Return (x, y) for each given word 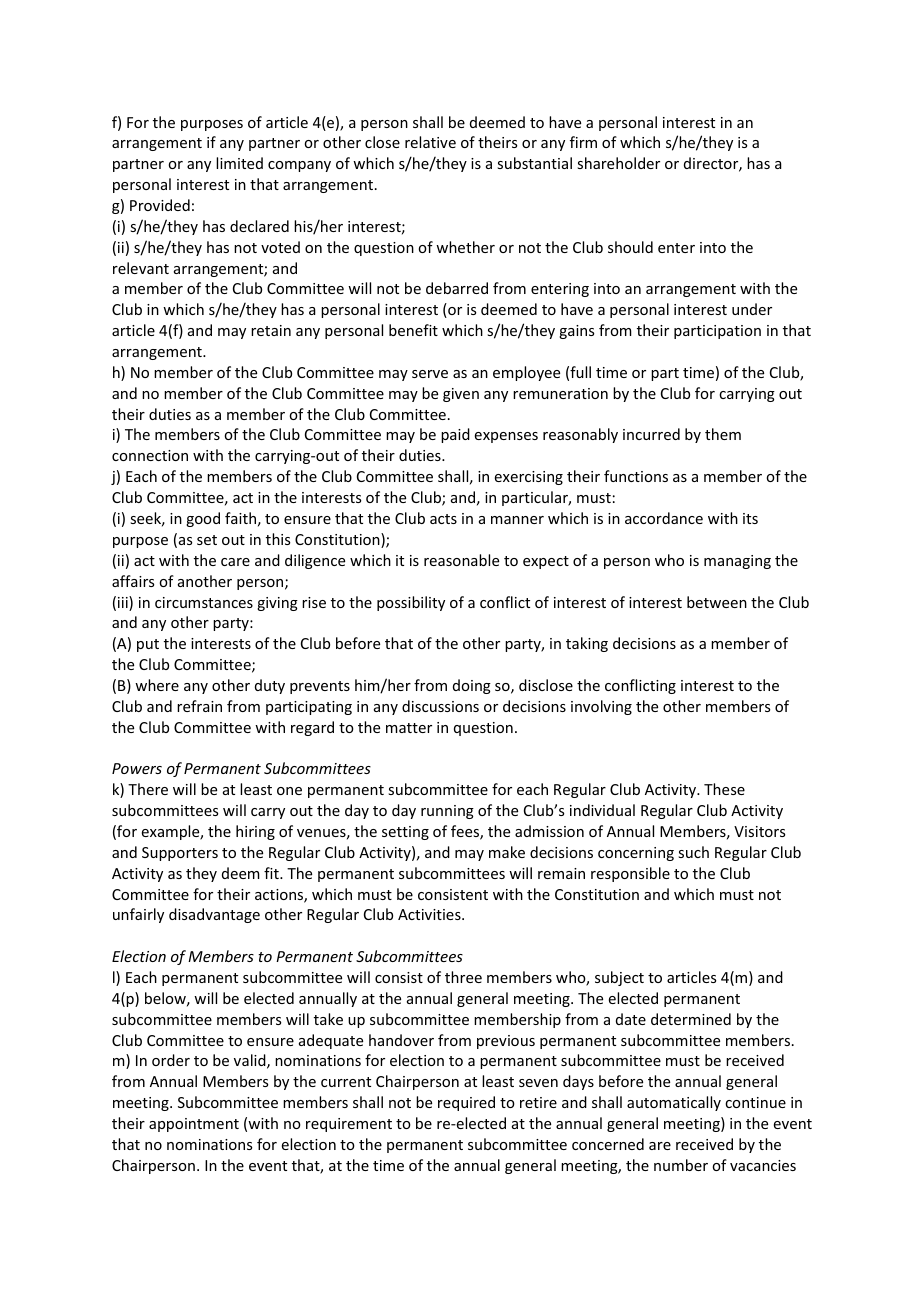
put (148, 645)
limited (239, 163)
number (681, 1165)
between (717, 602)
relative (430, 142)
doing (472, 686)
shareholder (618, 163)
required (466, 1103)
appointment (194, 1125)
